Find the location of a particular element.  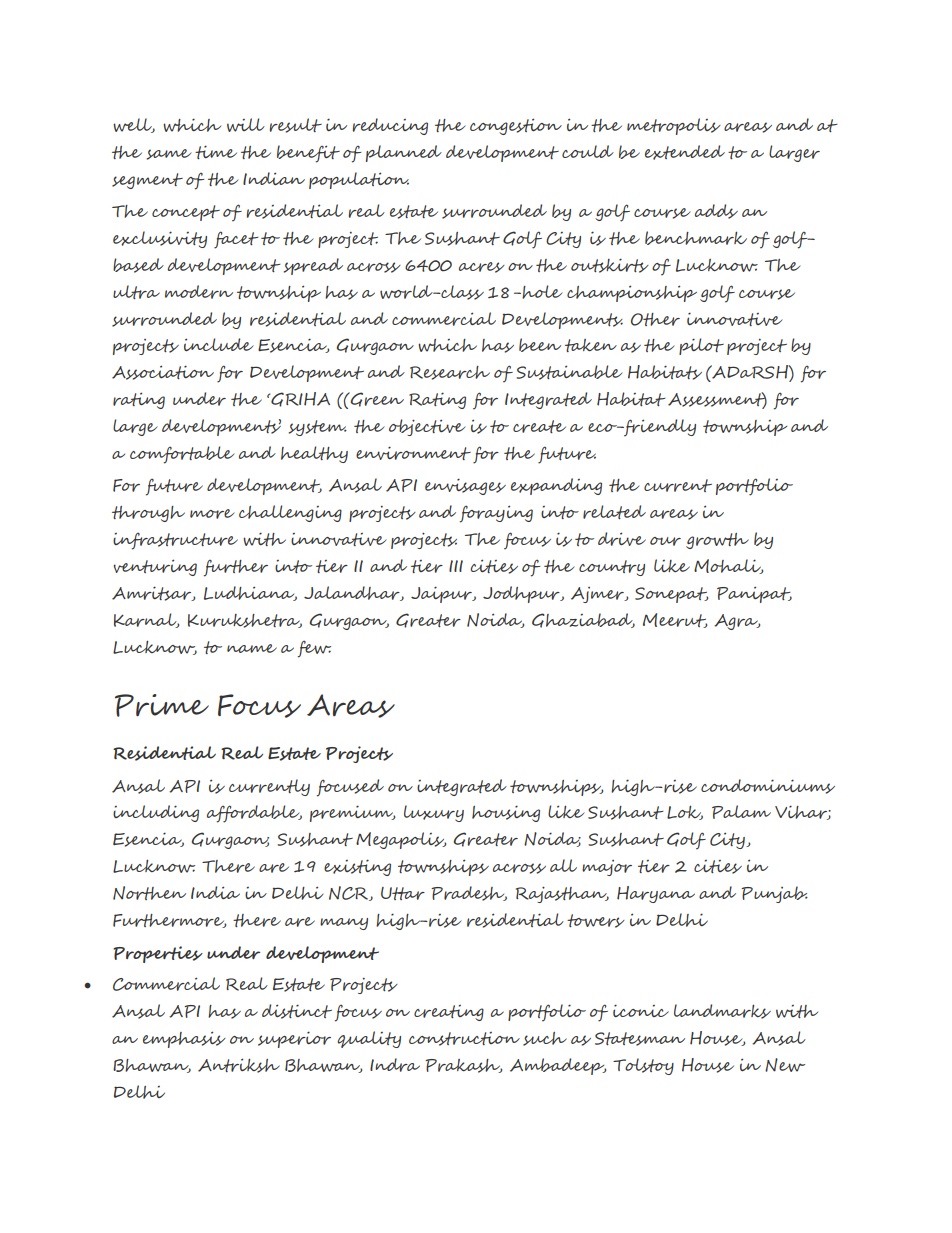

planned is located at coordinates (404, 153).
